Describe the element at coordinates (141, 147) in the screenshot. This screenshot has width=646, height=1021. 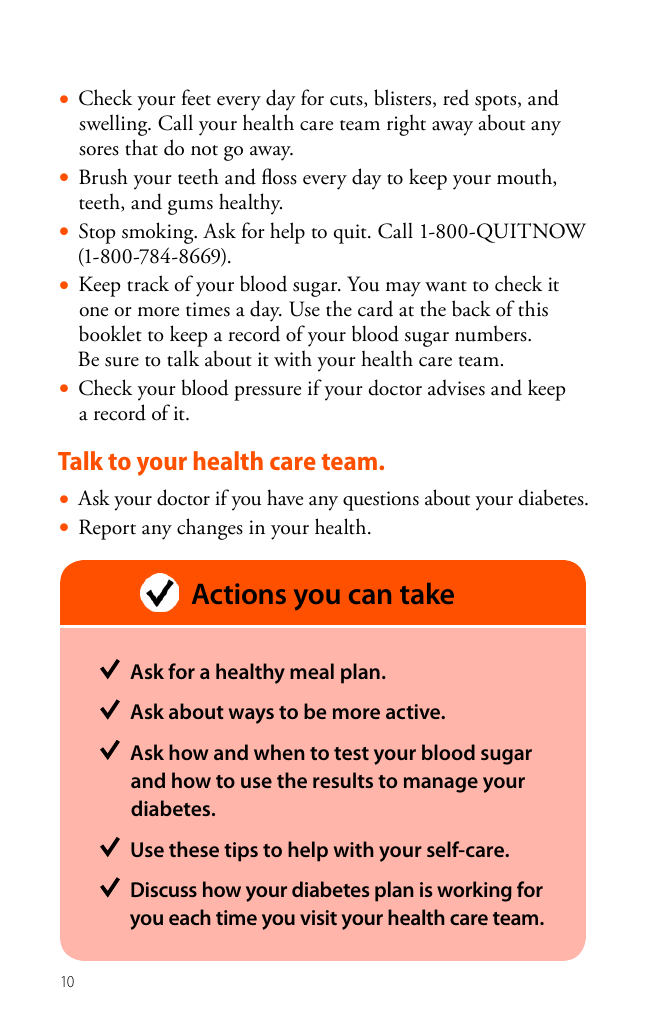
I see `that` at that location.
